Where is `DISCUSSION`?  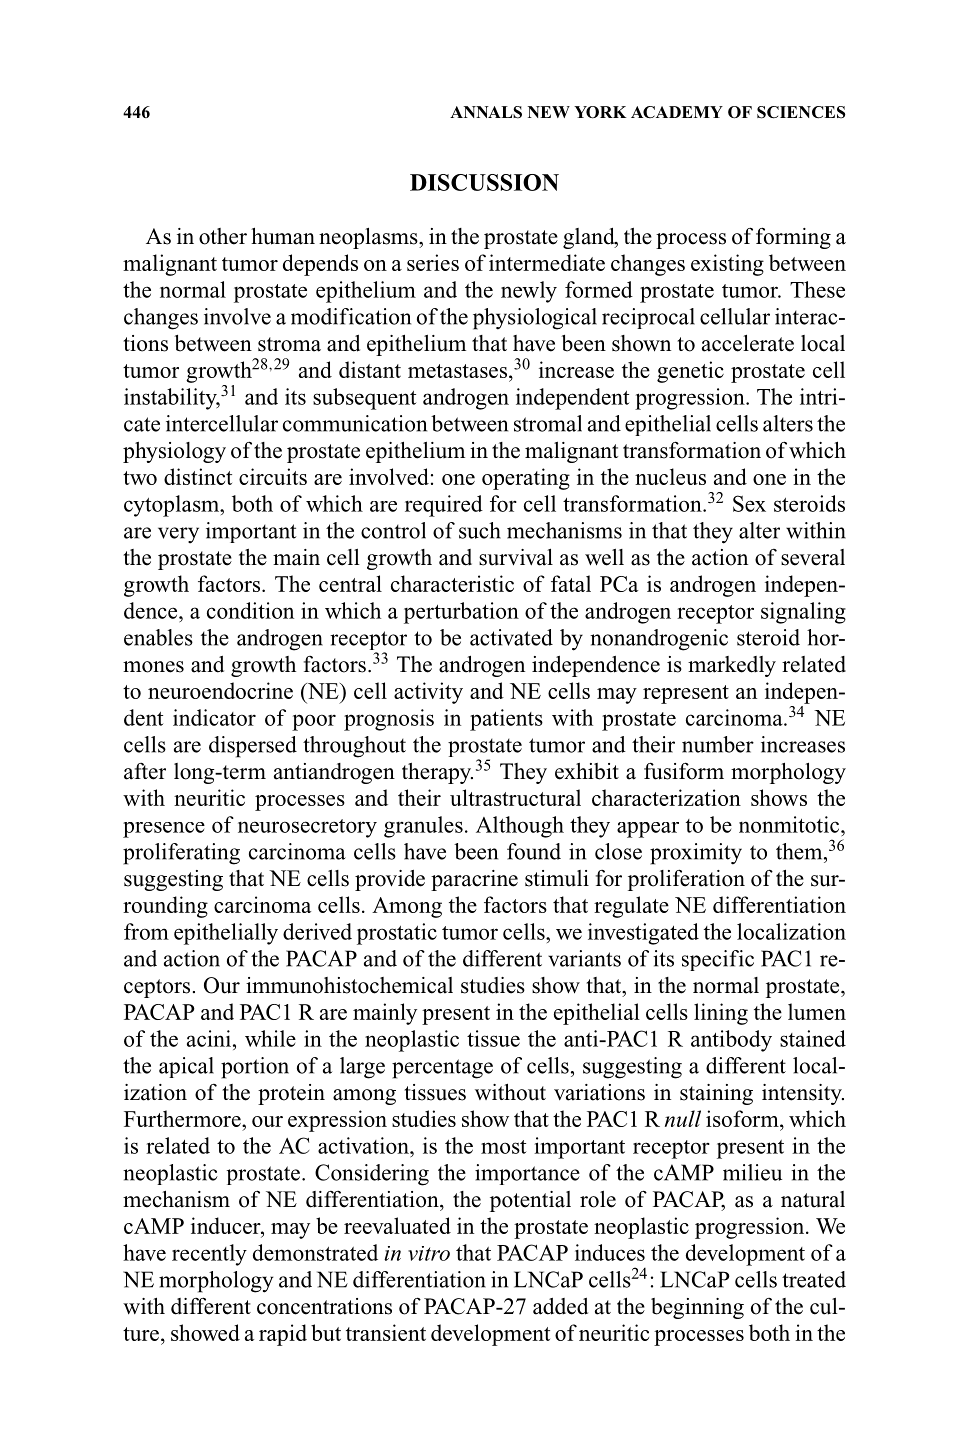 DISCUSSION is located at coordinates (484, 182).
